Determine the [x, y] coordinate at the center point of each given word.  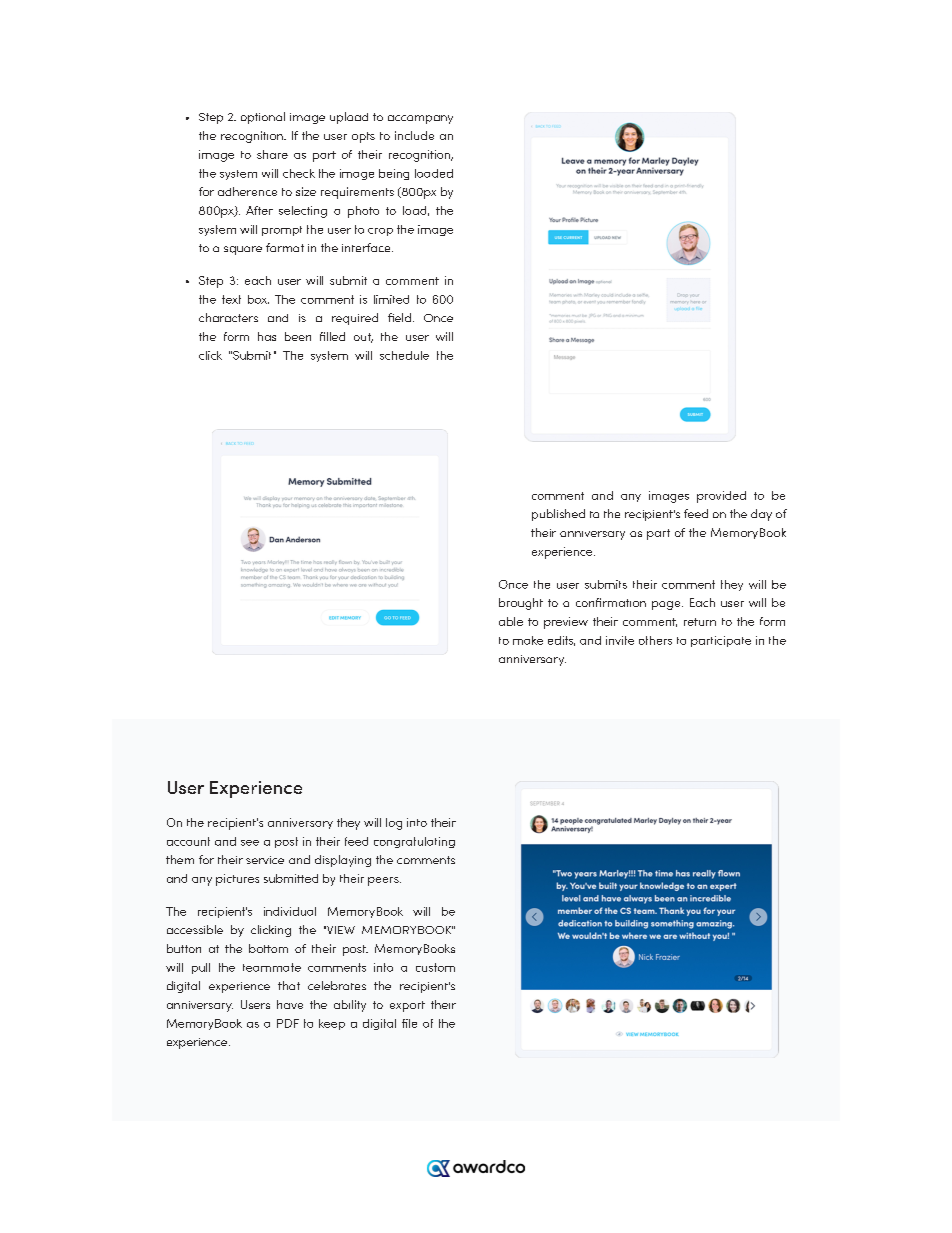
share [272, 154]
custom [435, 967]
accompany [420, 119]
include [414, 135]
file [409, 1023]
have [290, 1004]
